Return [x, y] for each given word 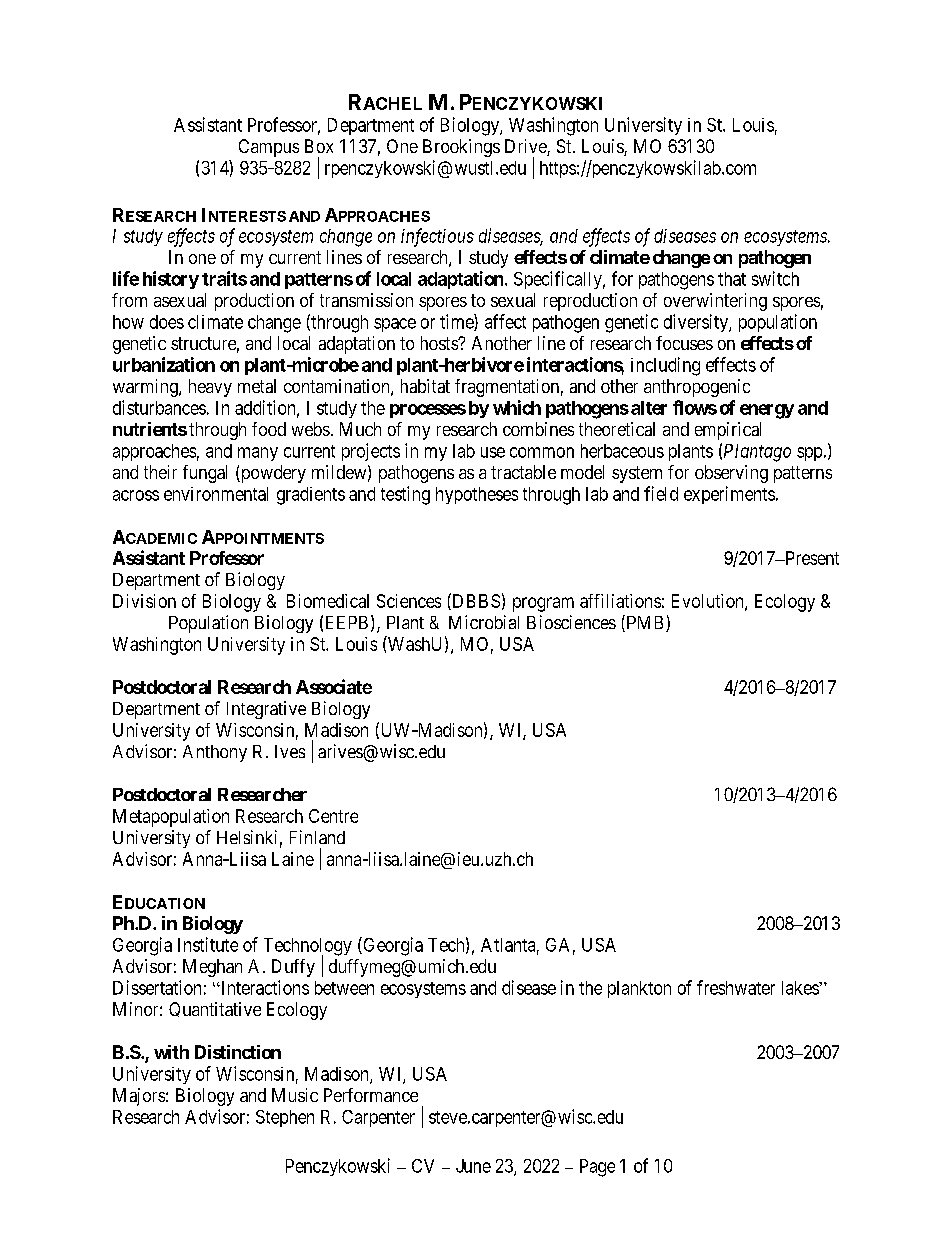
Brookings [461, 148]
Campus [269, 148]
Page [597, 1168]
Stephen [285, 1118]
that [732, 279]
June [473, 1166]
